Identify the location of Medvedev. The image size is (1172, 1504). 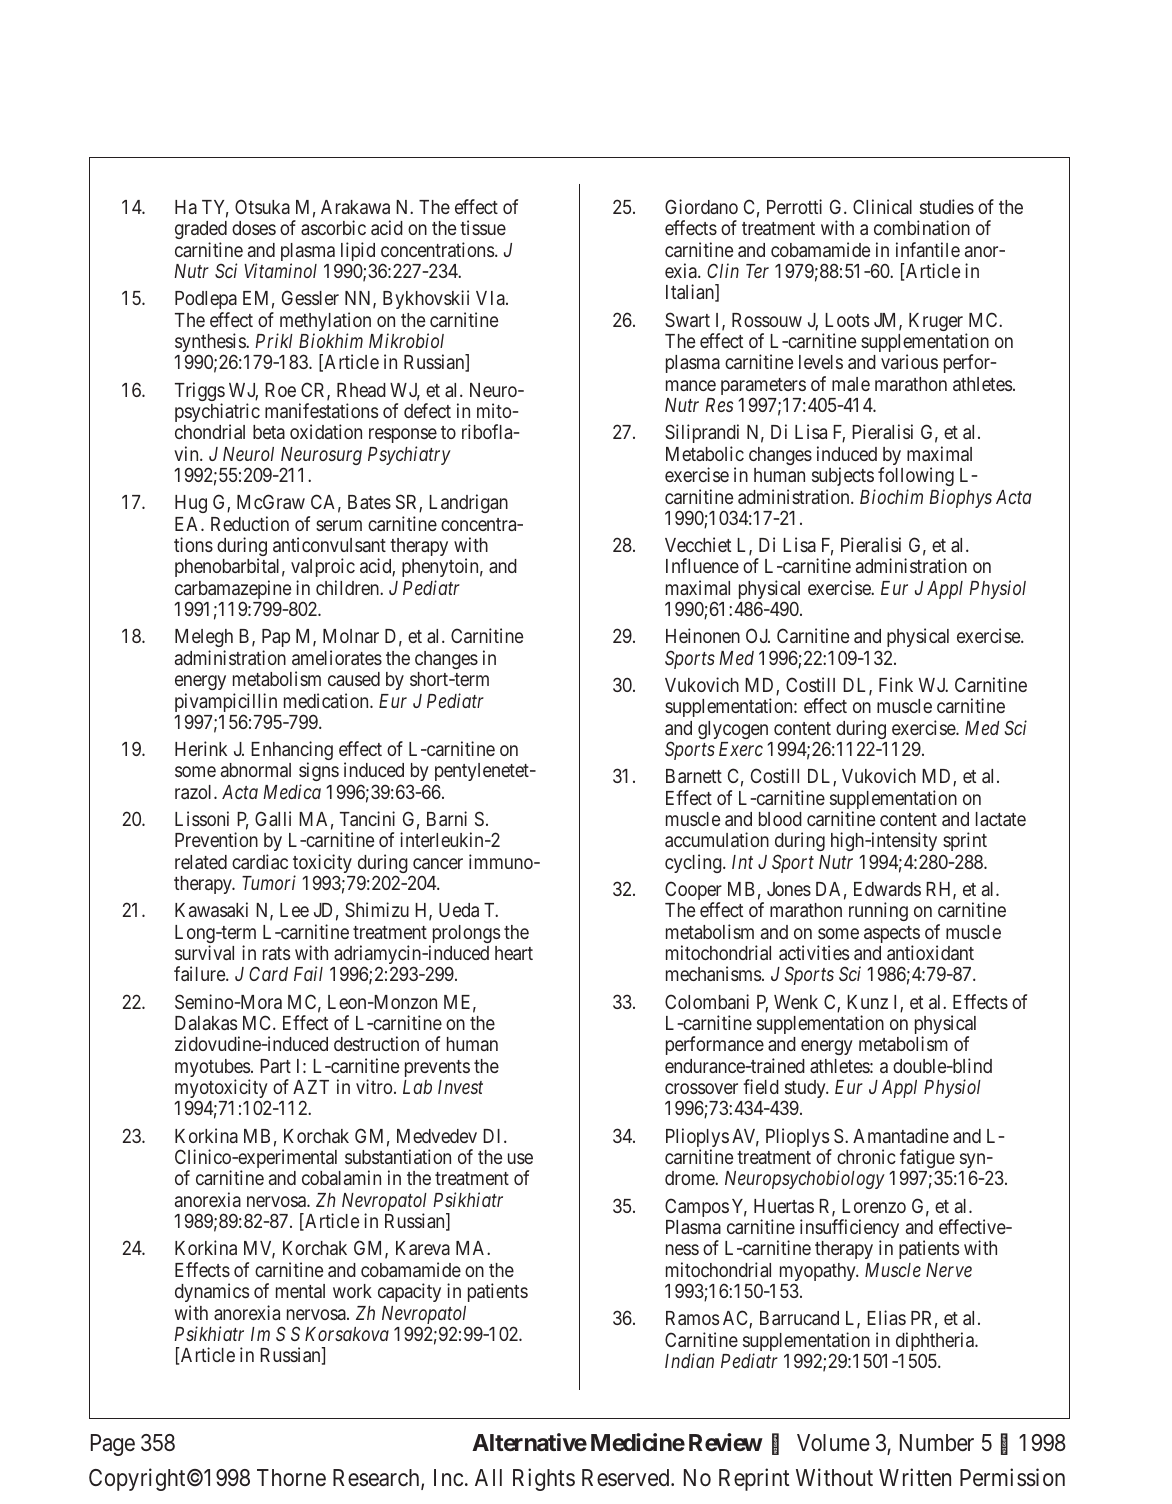
(437, 1136).
